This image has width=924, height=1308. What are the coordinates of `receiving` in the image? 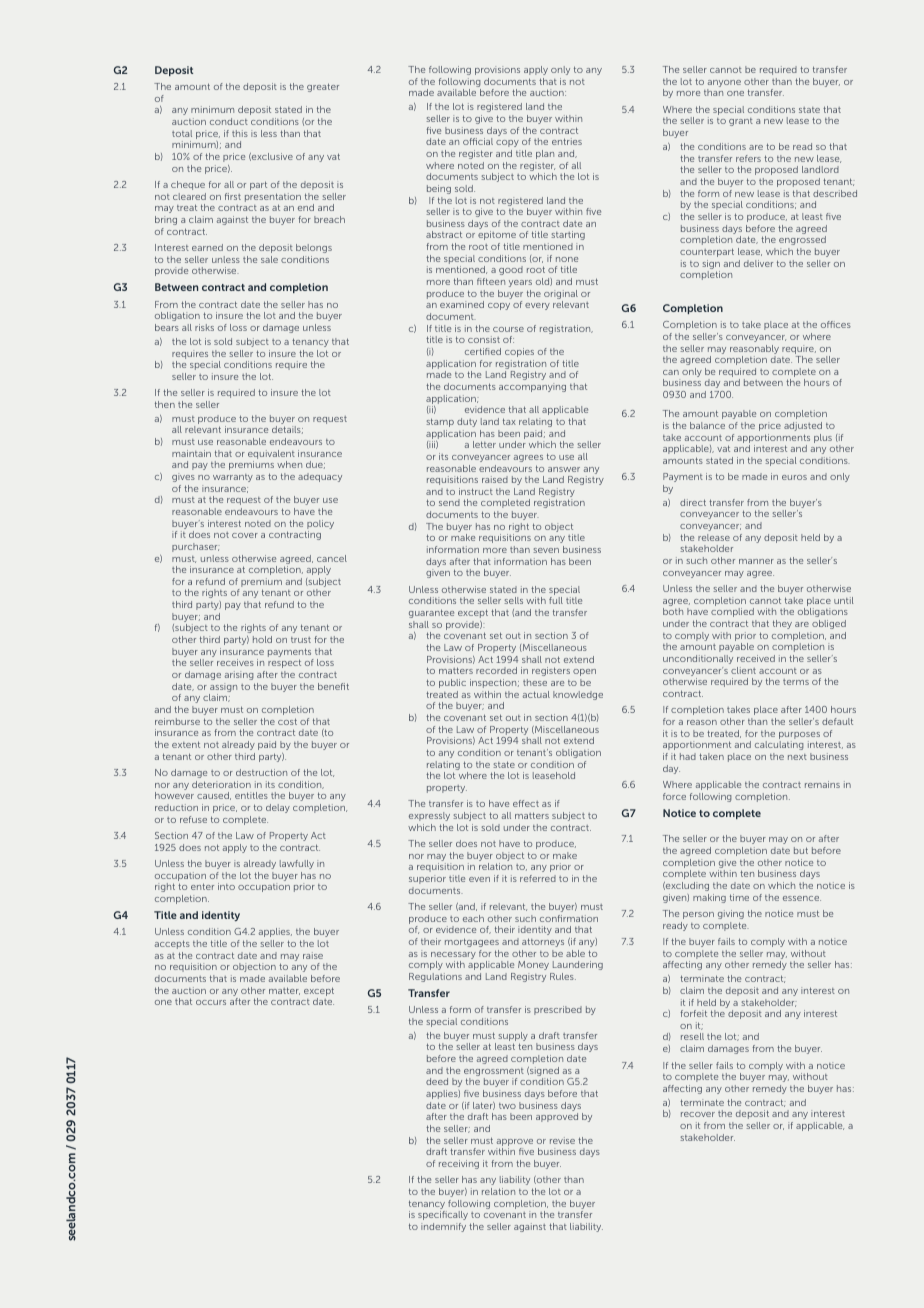 It's located at (459, 1164).
